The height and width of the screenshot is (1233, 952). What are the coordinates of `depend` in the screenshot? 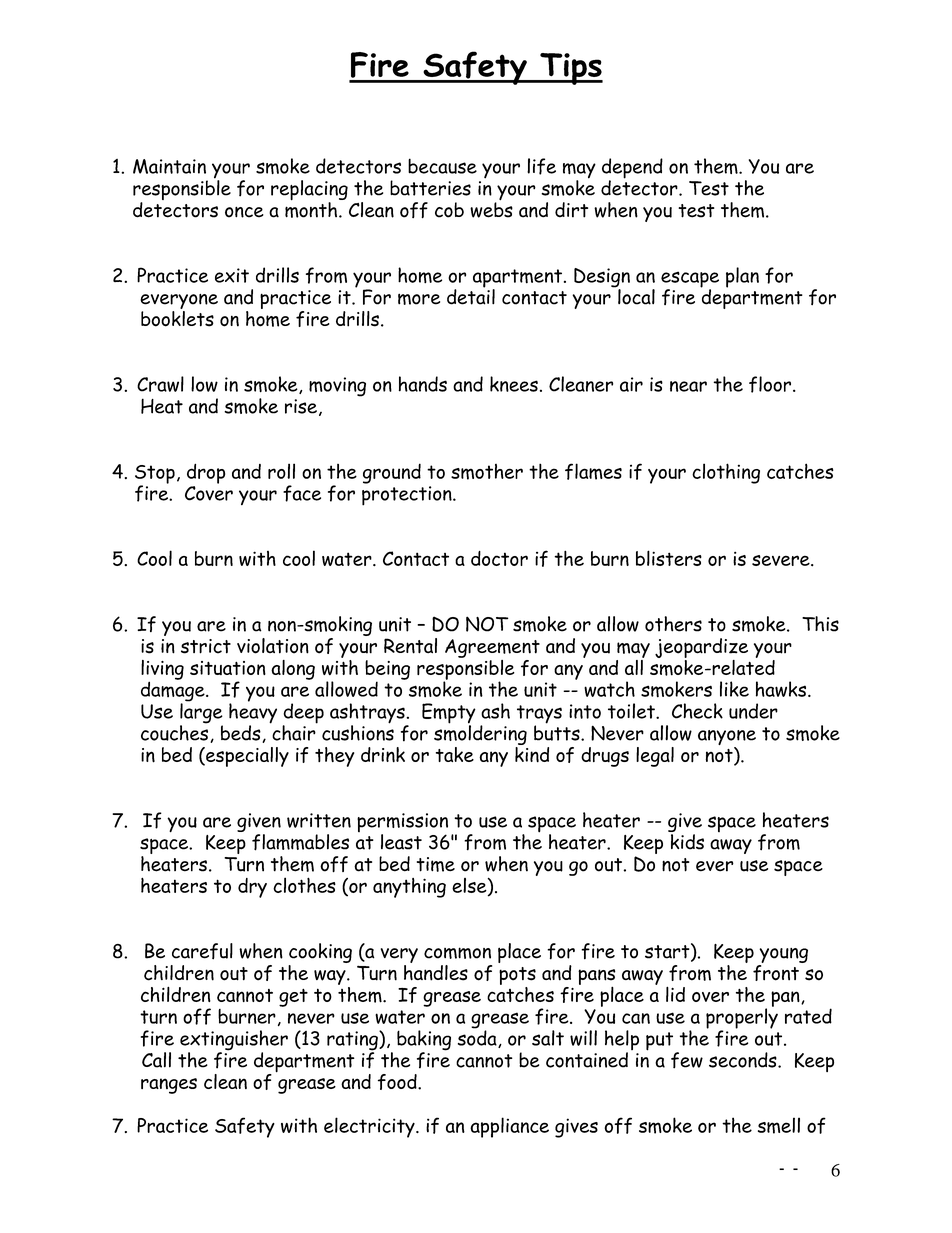 It's located at (632, 169).
